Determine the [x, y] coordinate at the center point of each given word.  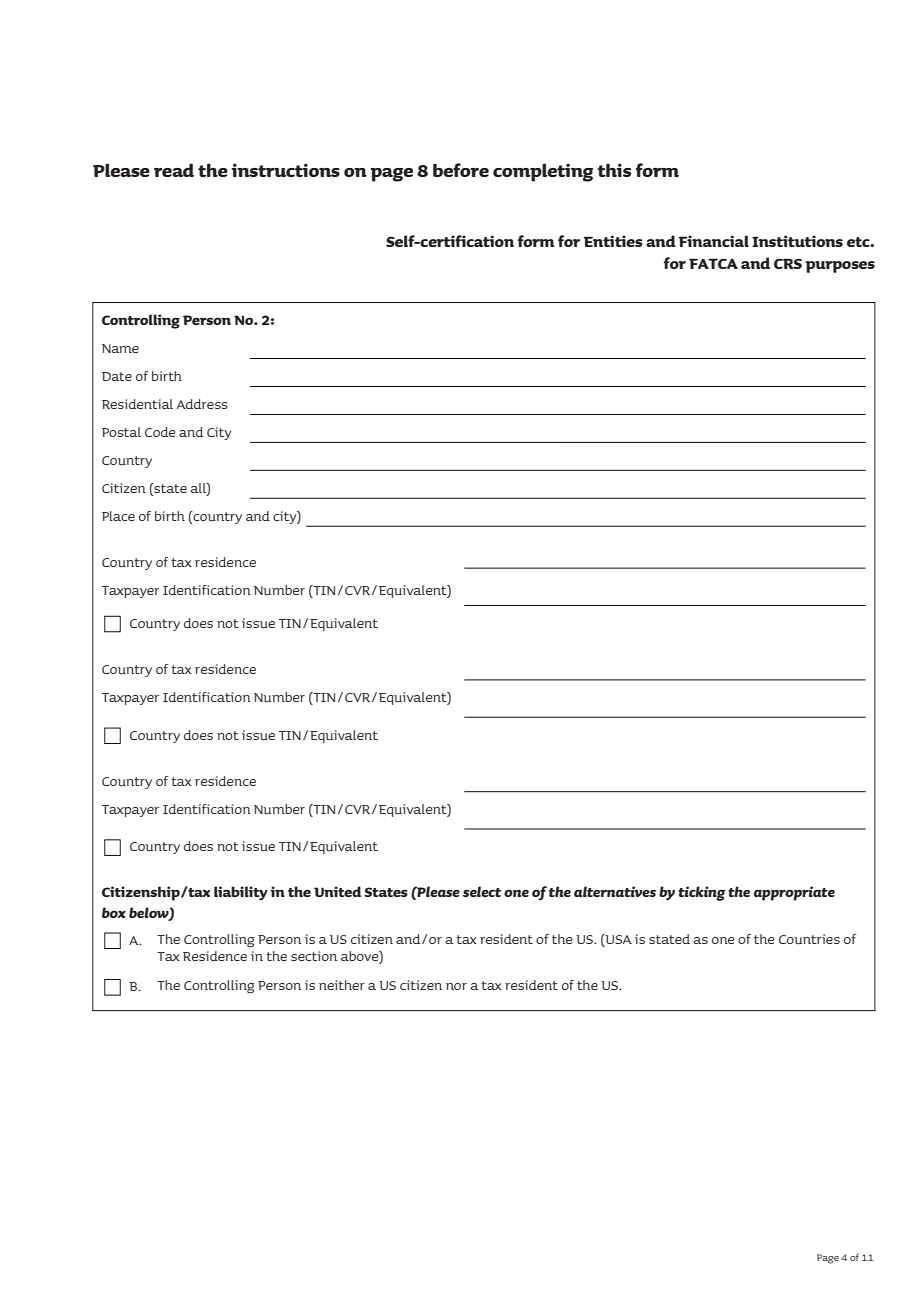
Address [202, 404]
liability [241, 893]
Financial [714, 241]
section [314, 956]
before [461, 170]
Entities [613, 241]
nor [456, 986]
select [482, 891]
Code [160, 432]
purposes [840, 267]
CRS [788, 263]
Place [118, 516]
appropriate [794, 893]
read [174, 170]
